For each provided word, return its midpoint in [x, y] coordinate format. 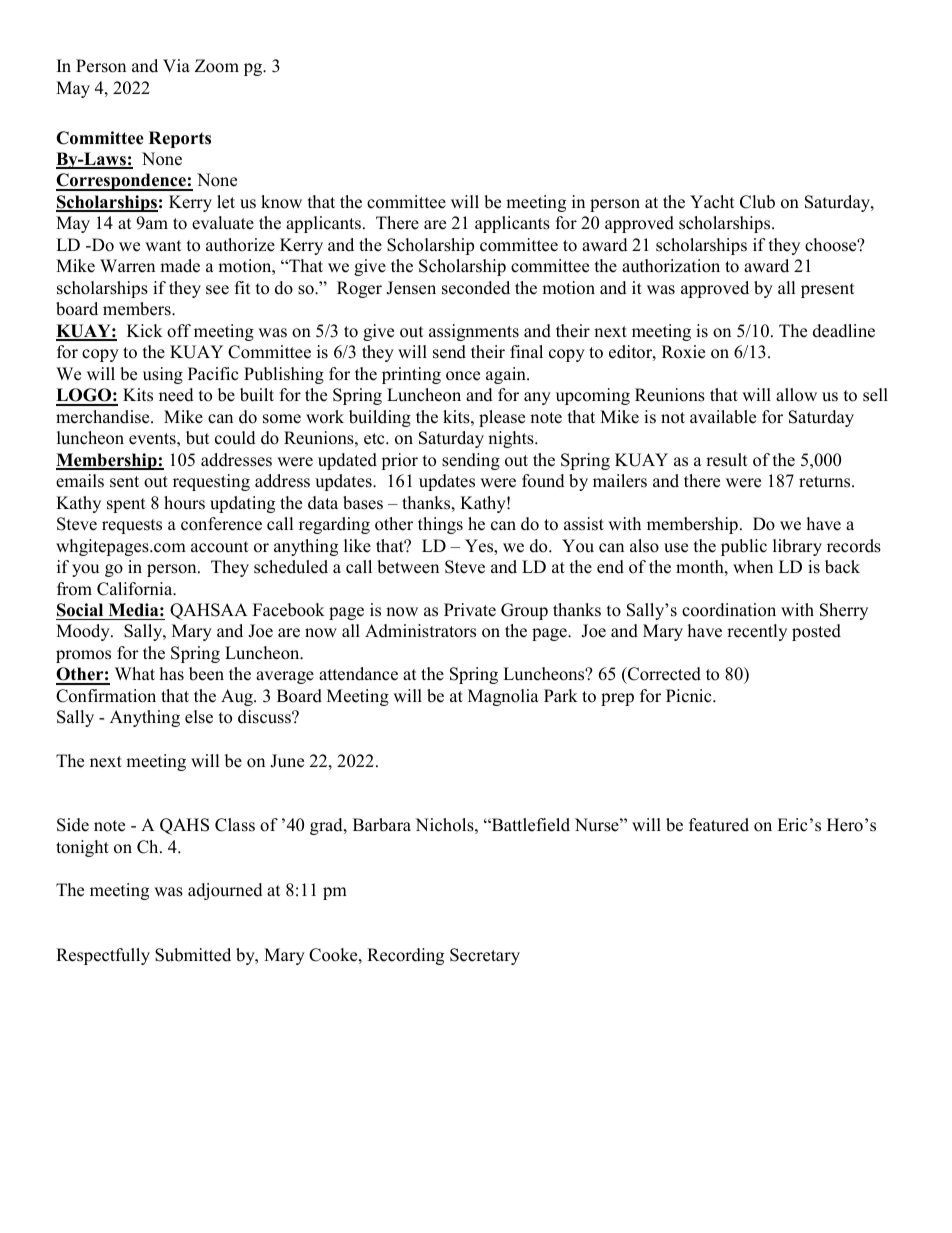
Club [757, 202]
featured [719, 825]
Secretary [485, 956]
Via [176, 65]
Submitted [193, 955]
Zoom [217, 66]
